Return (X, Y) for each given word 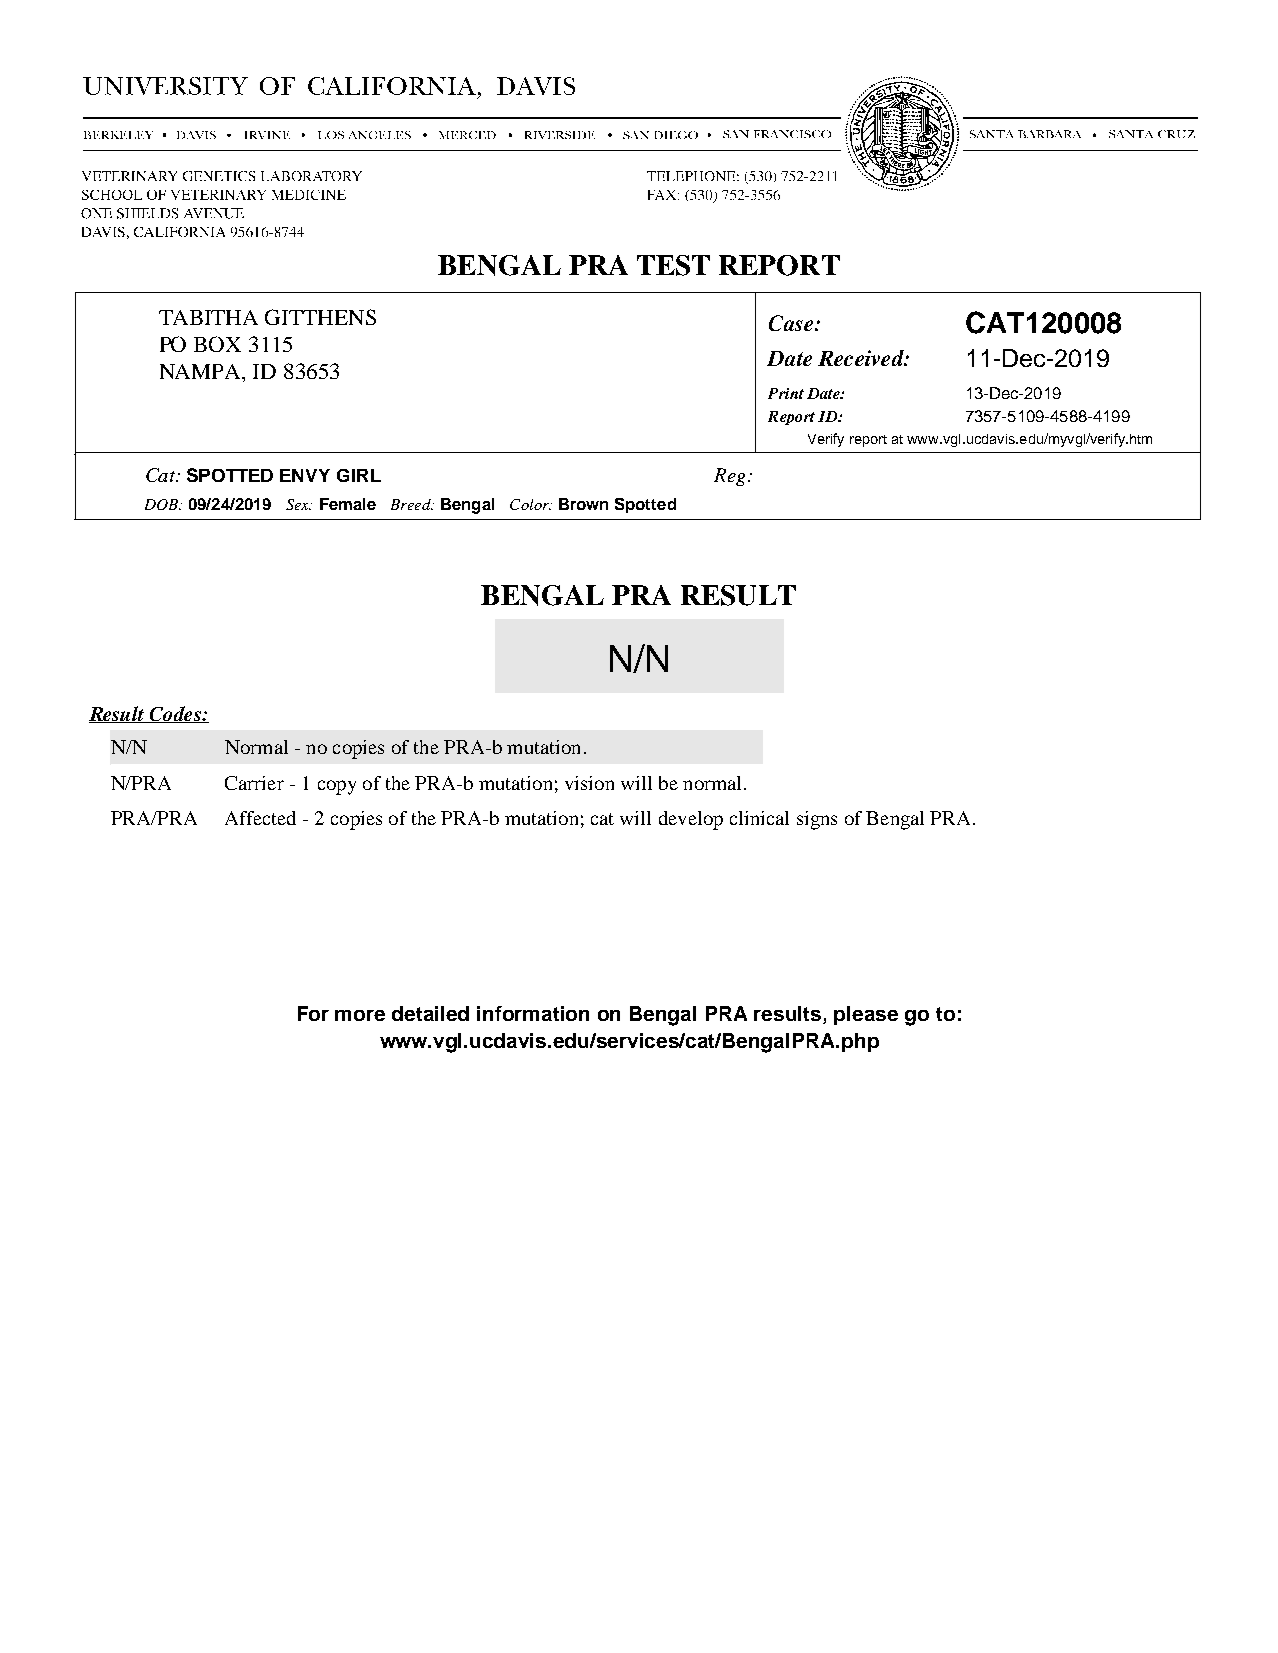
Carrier (254, 783)
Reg (731, 477)
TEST (673, 265)
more (360, 1015)
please (866, 1015)
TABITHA (208, 317)
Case (792, 323)
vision (589, 783)
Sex (298, 504)
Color (530, 504)
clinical (759, 818)
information (533, 1013)
